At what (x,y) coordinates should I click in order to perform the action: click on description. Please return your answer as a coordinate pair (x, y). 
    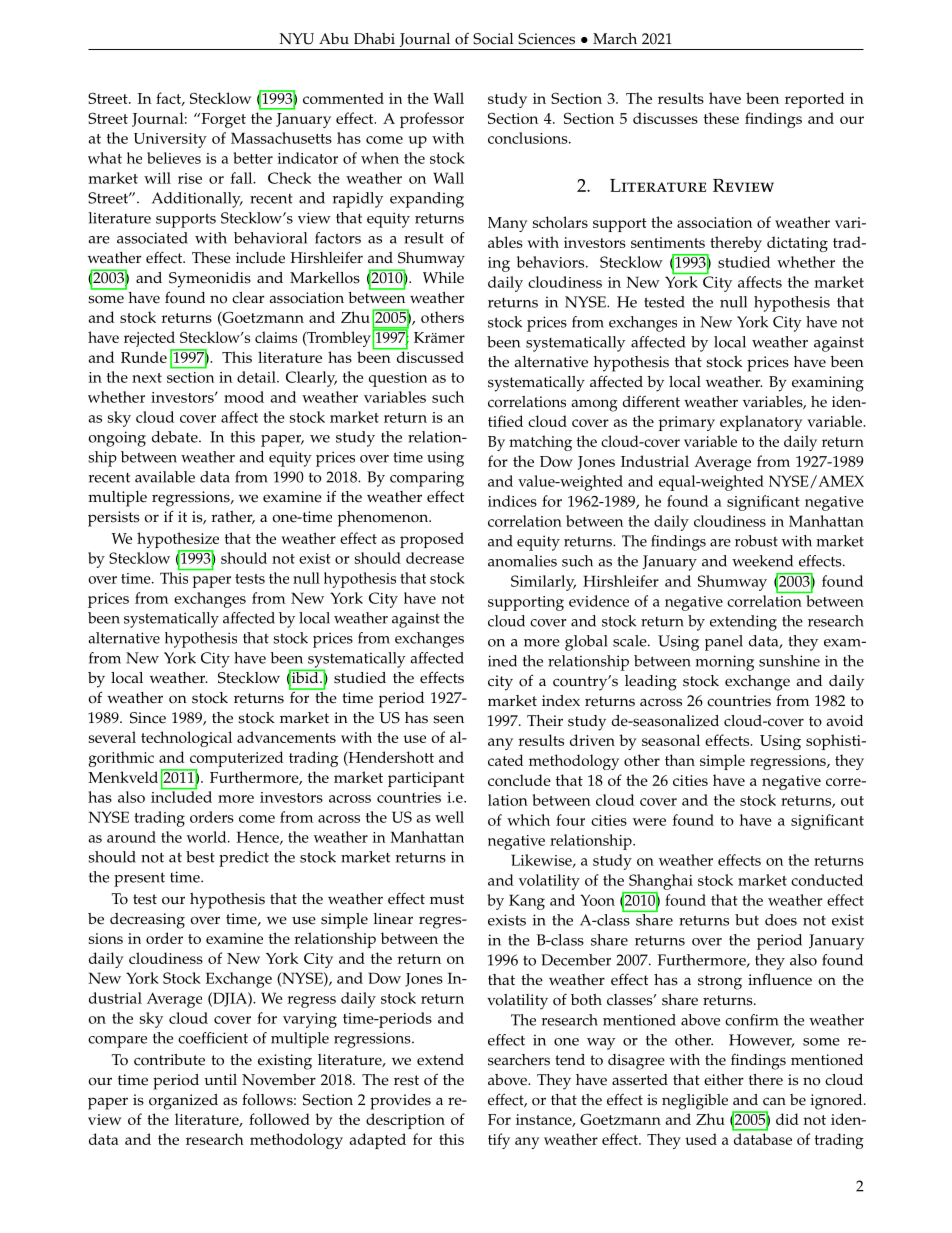
    Looking at the image, I should click on (405, 1121).
